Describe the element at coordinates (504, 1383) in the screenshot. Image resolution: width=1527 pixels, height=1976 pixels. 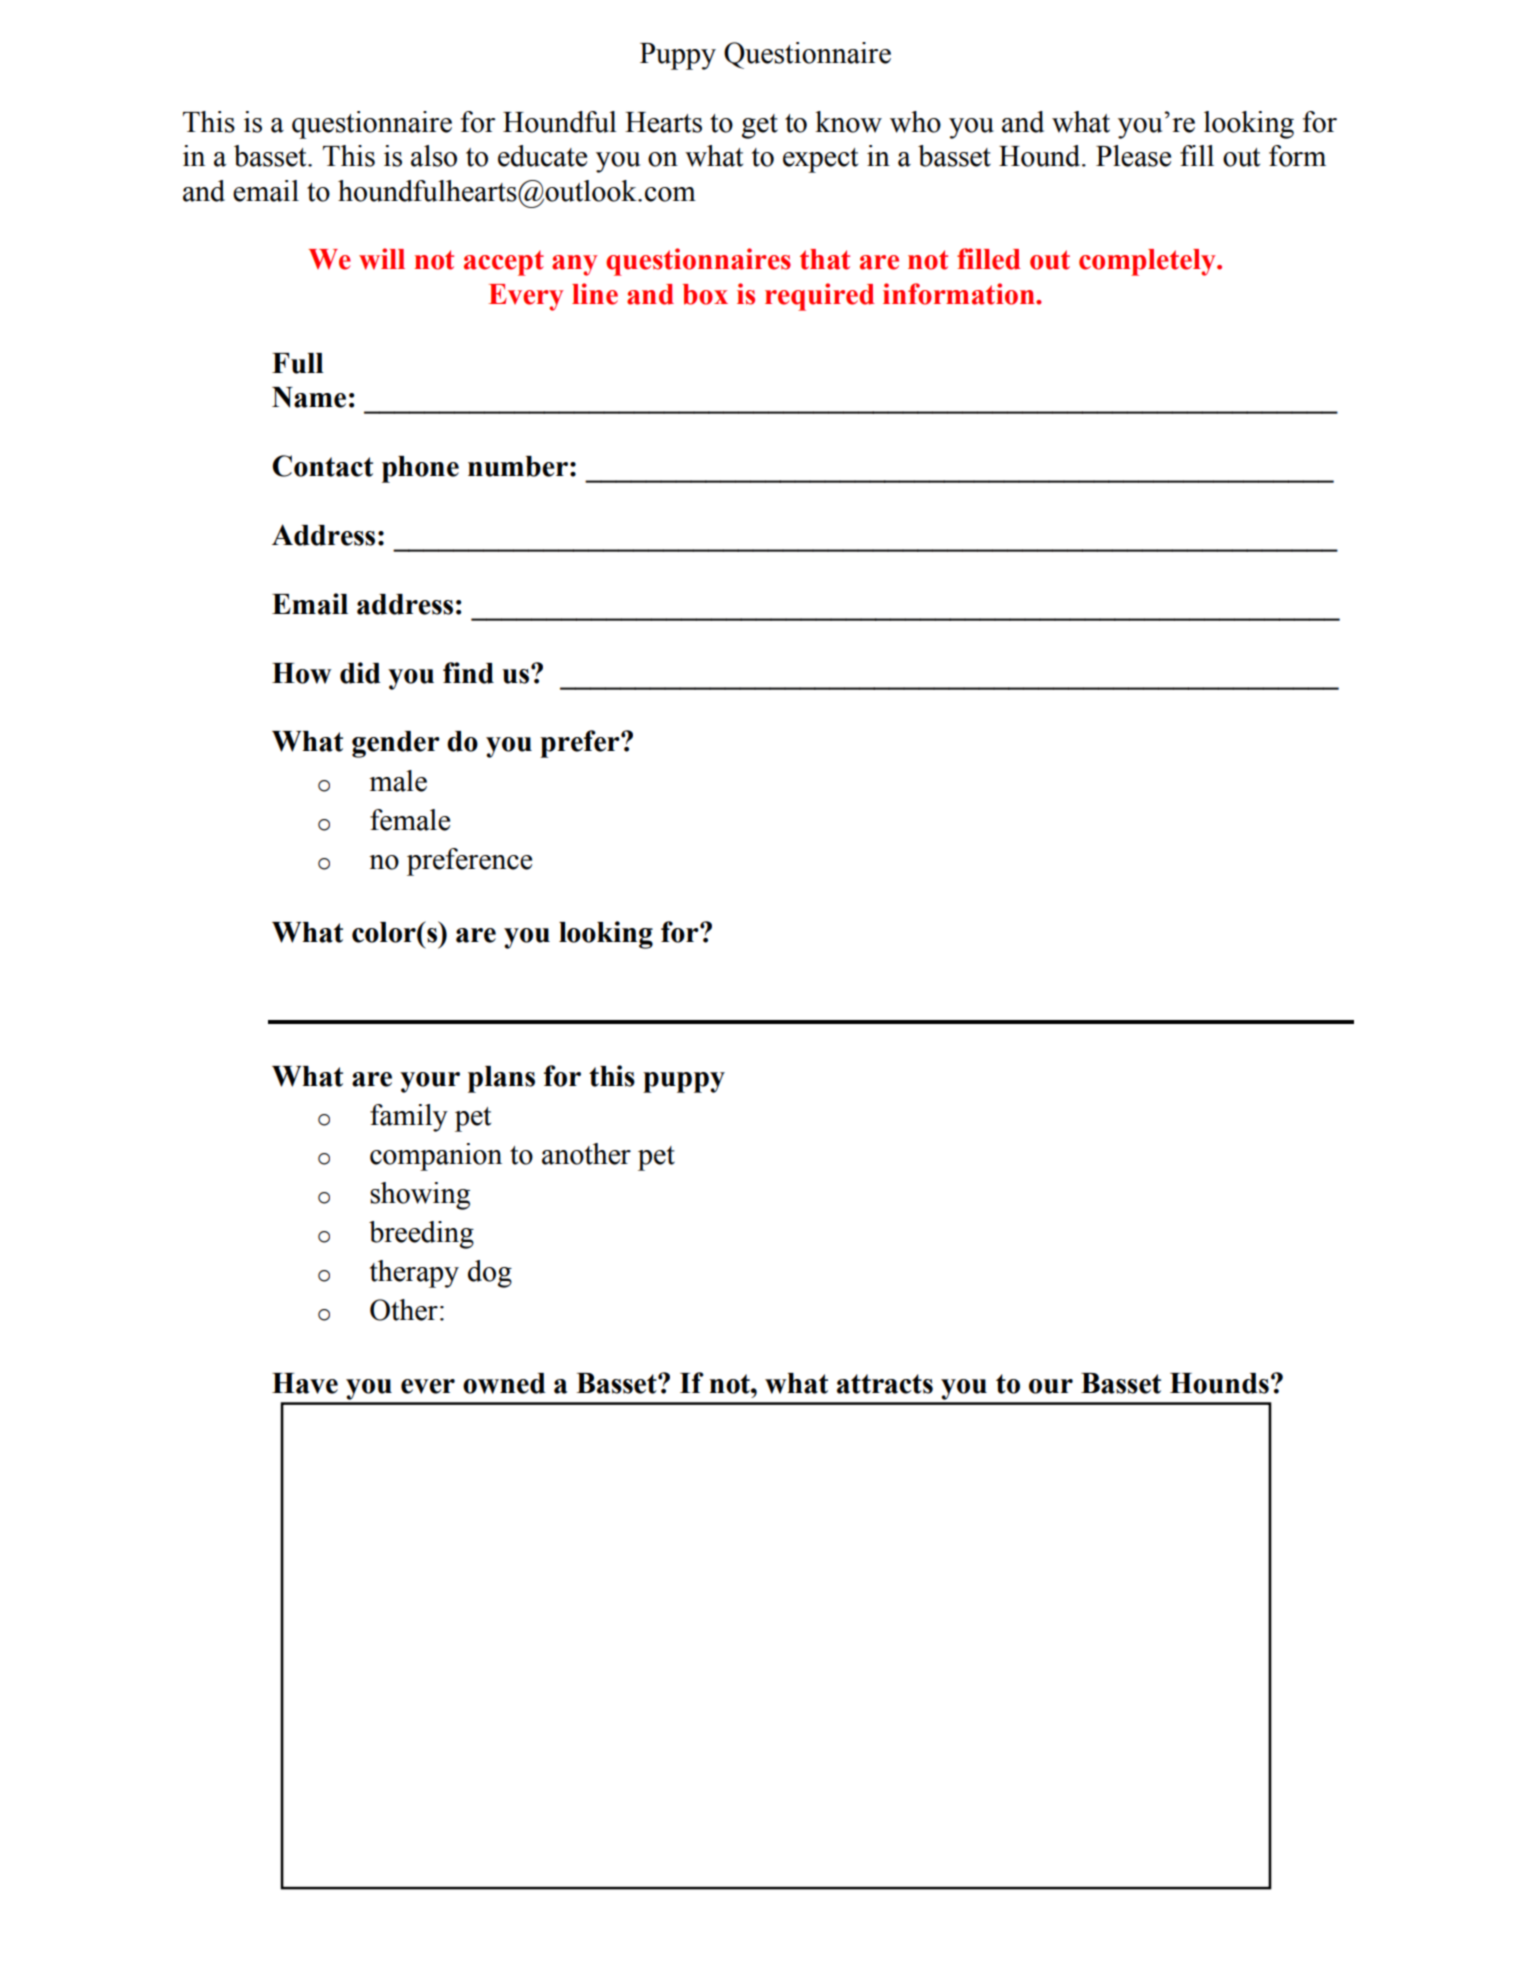
I see `owned` at that location.
